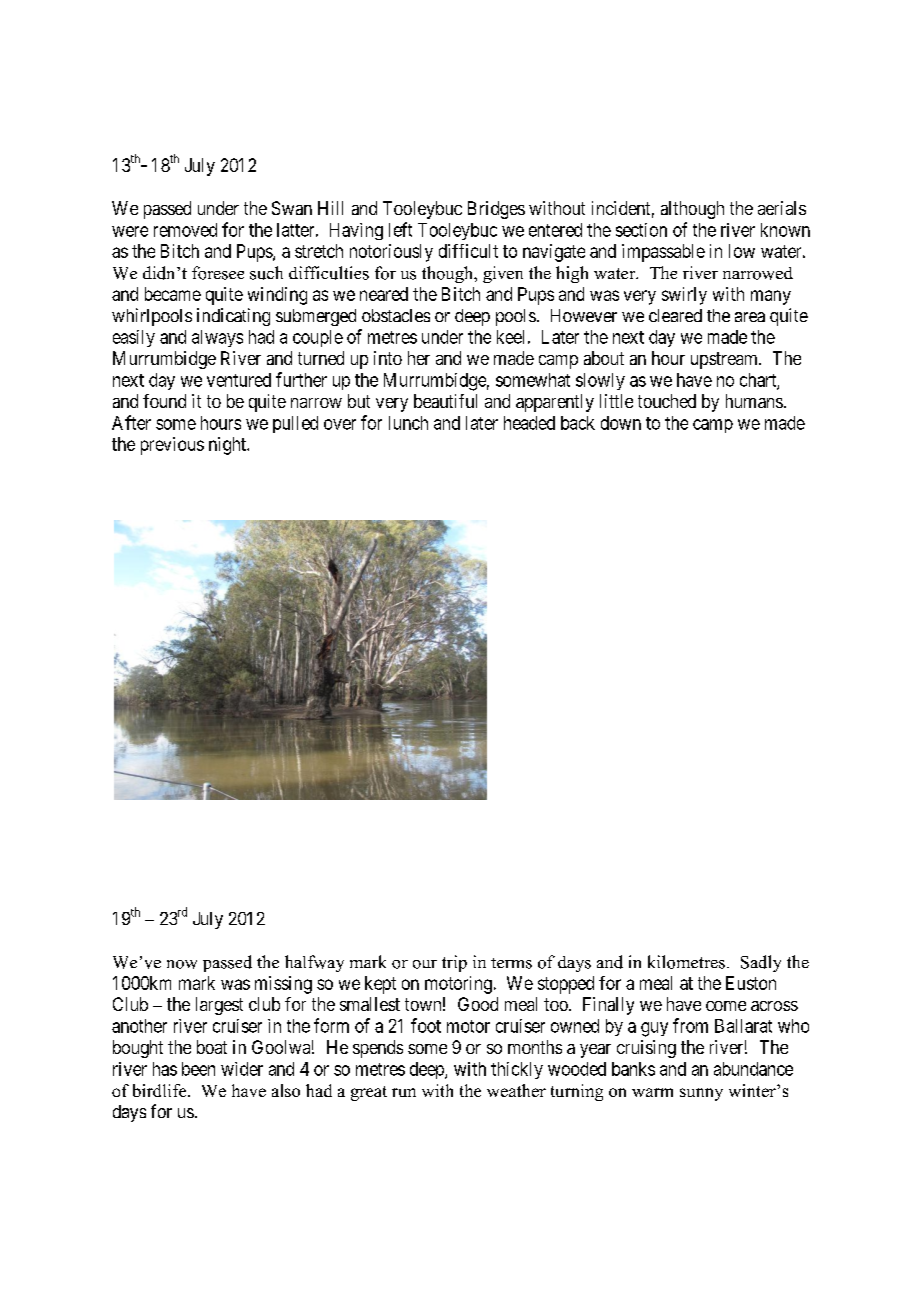 The image size is (924, 1308). Describe the element at coordinates (517, 1070) in the page. I see `thickly` at that location.
